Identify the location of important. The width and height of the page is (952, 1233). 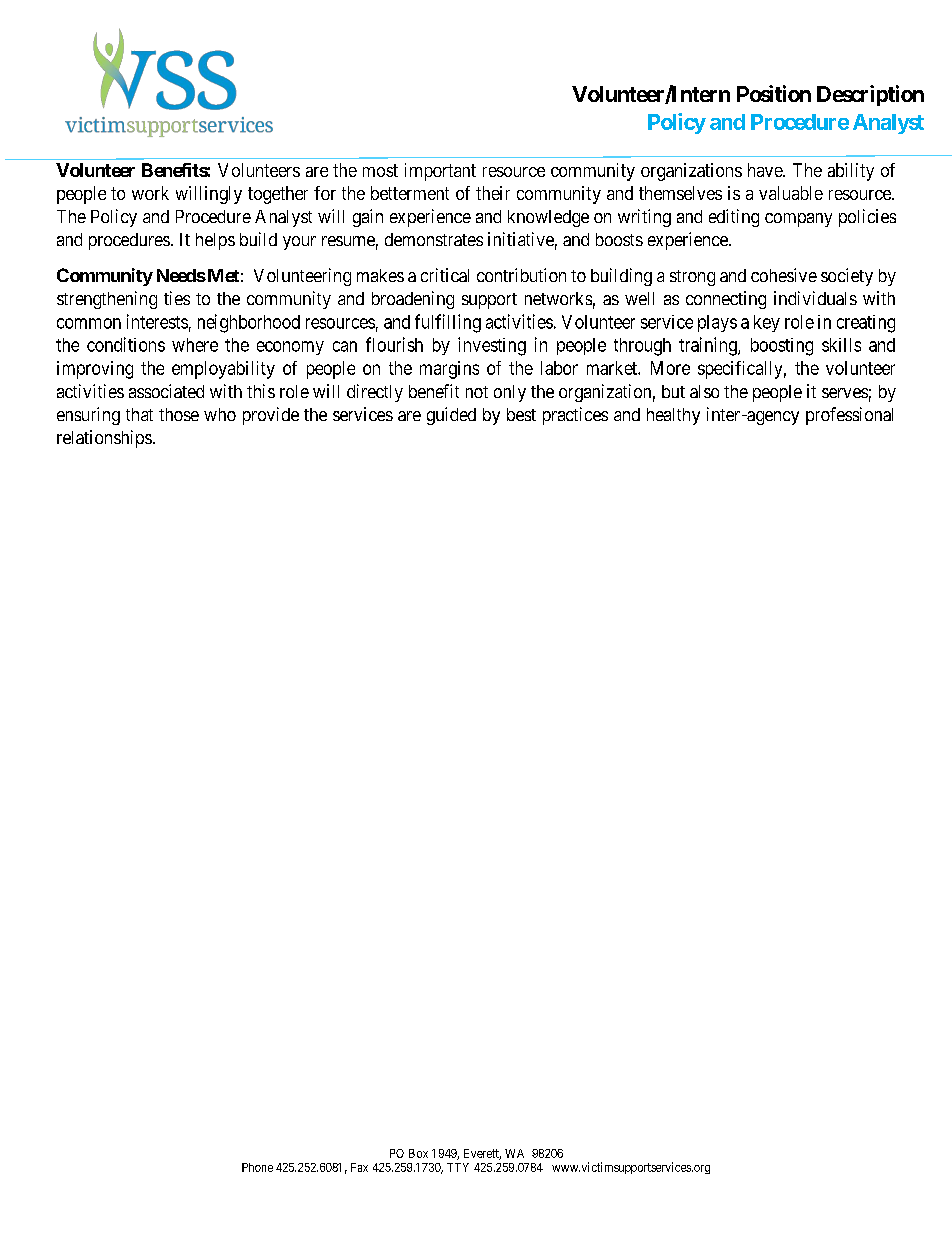
(440, 172).
